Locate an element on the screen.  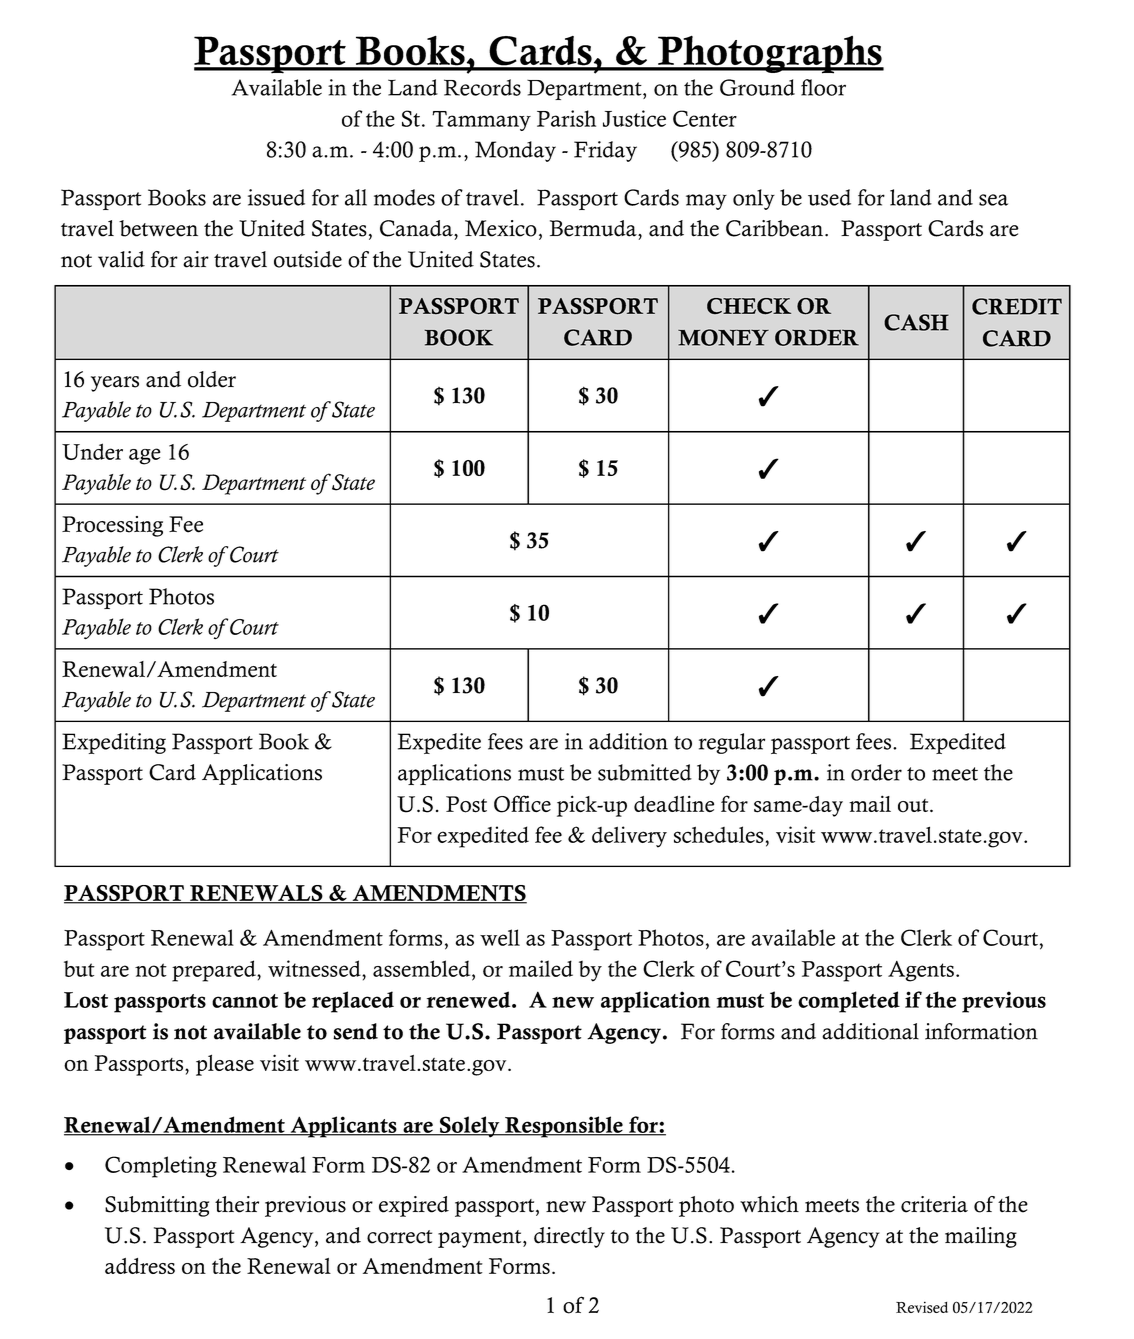
Agents is located at coordinates (921, 971).
